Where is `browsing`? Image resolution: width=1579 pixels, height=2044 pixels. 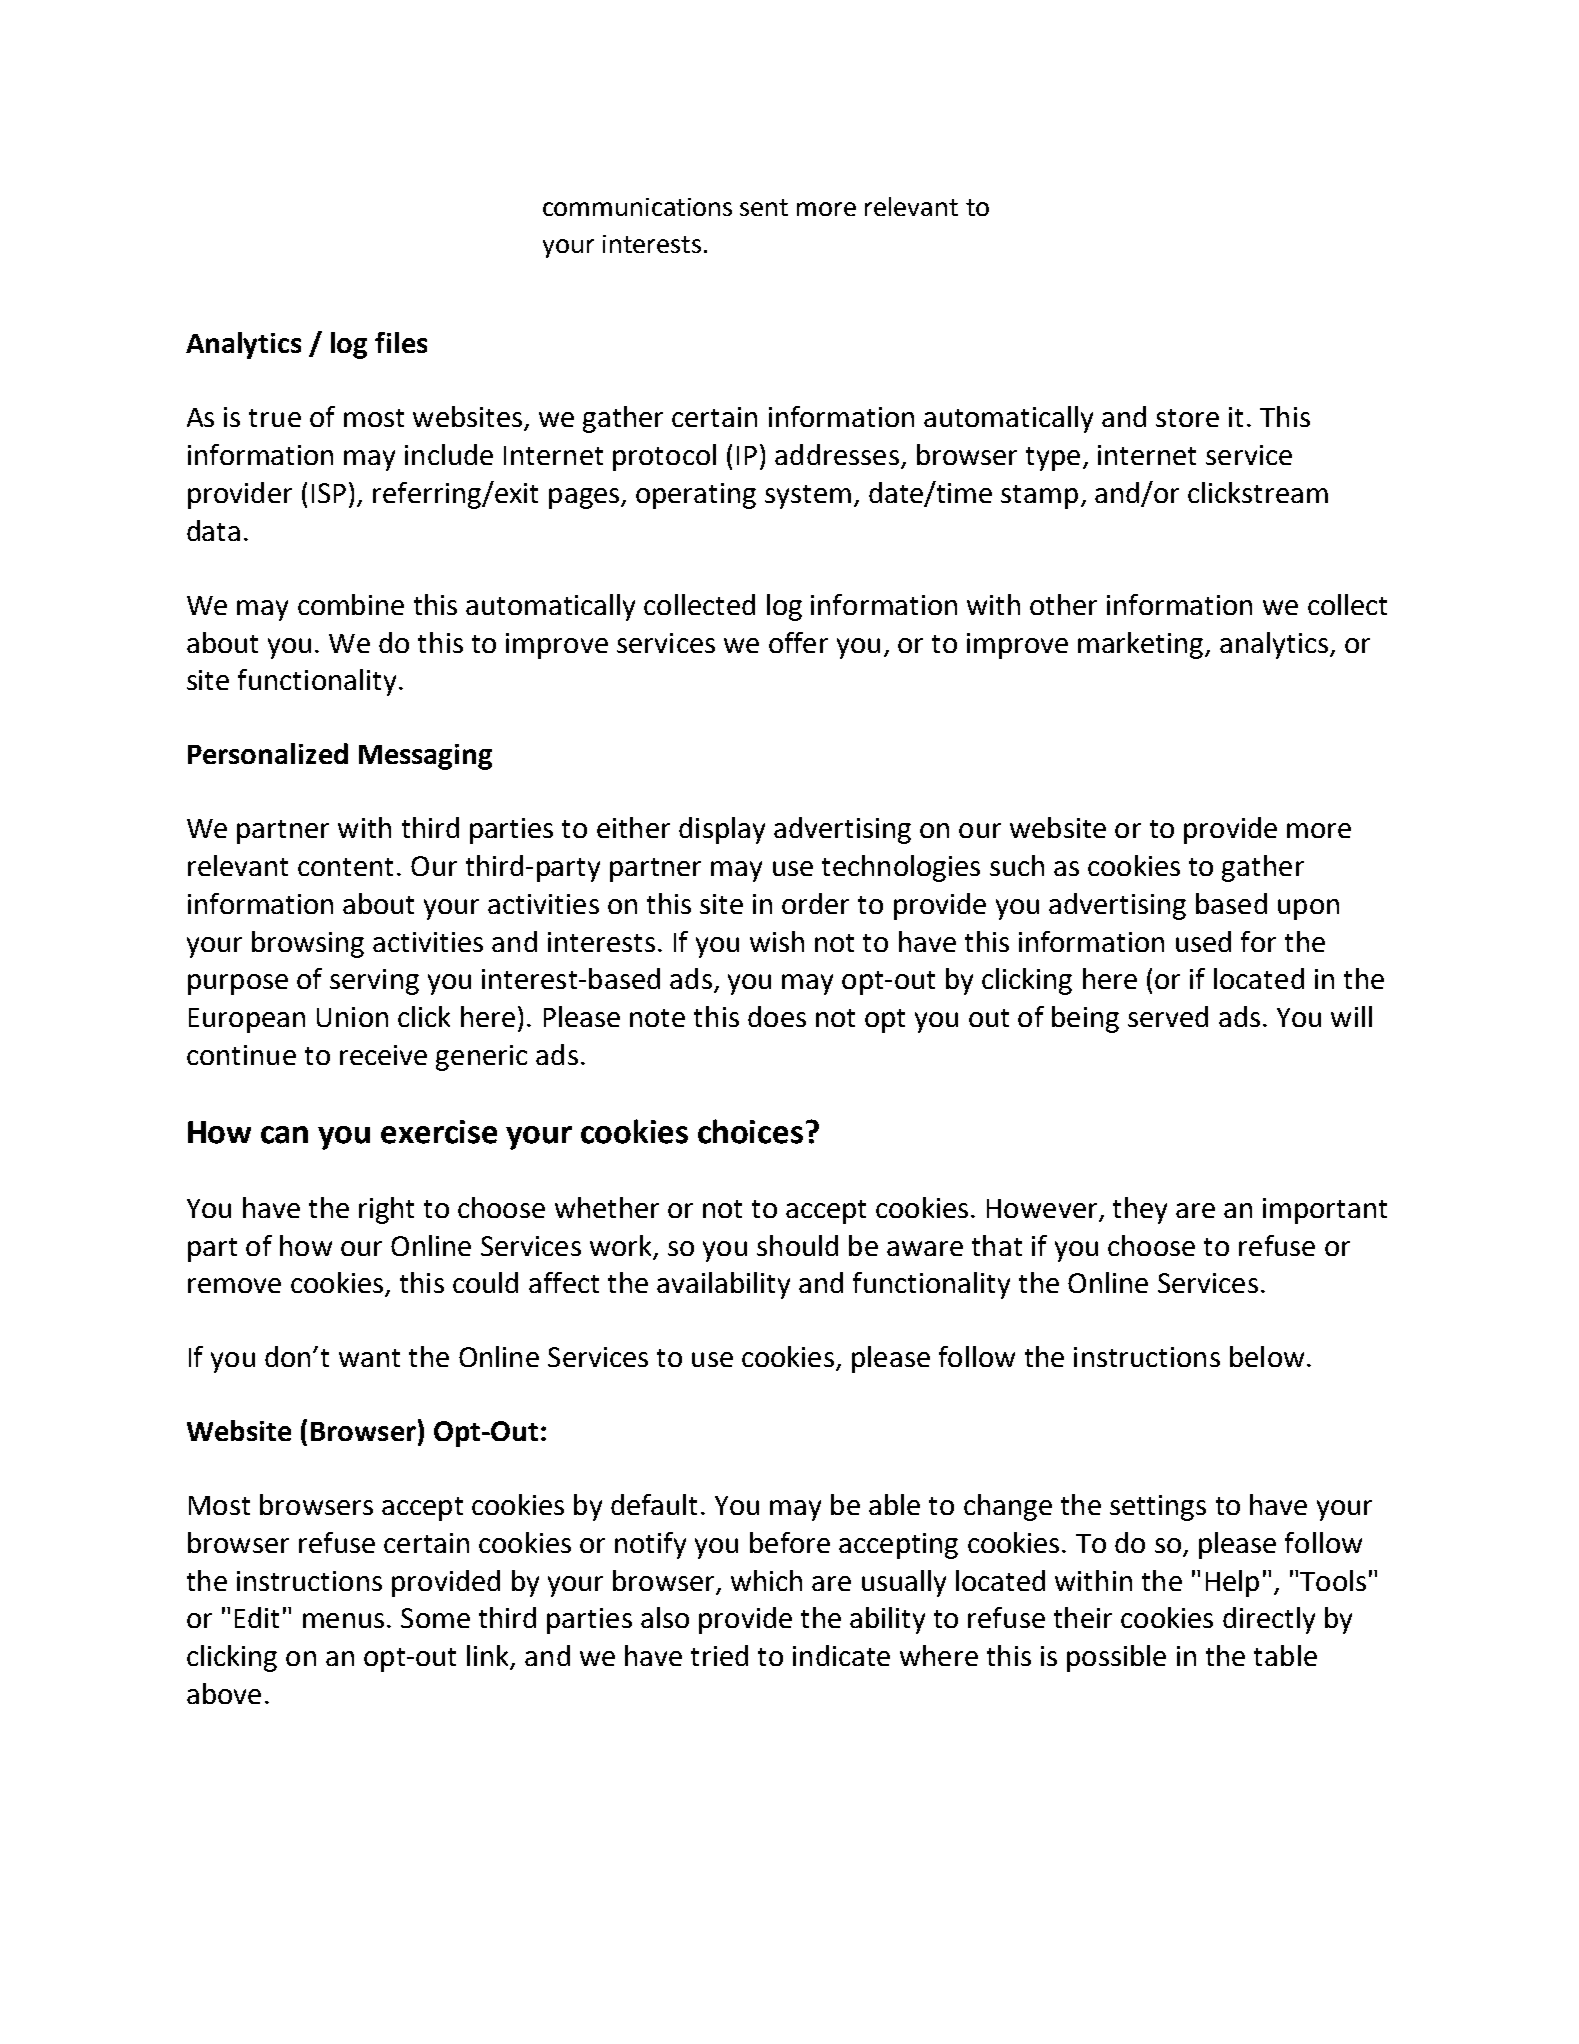
browsing is located at coordinates (308, 944).
